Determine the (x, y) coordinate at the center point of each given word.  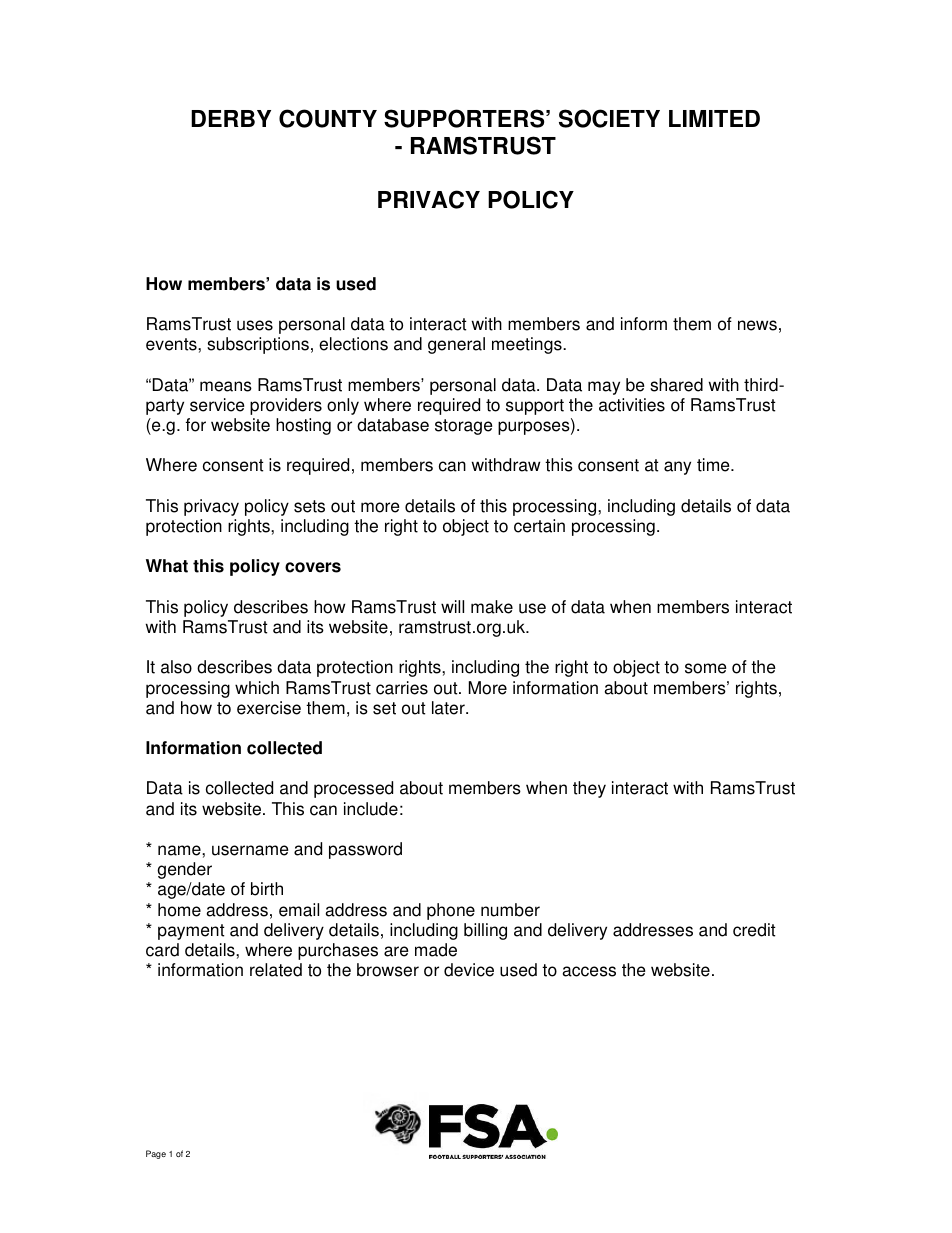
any (677, 468)
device (469, 970)
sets (309, 506)
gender (184, 870)
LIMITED (714, 118)
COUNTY (328, 118)
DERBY (231, 118)
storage (463, 427)
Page (156, 1154)
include (371, 809)
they (589, 789)
